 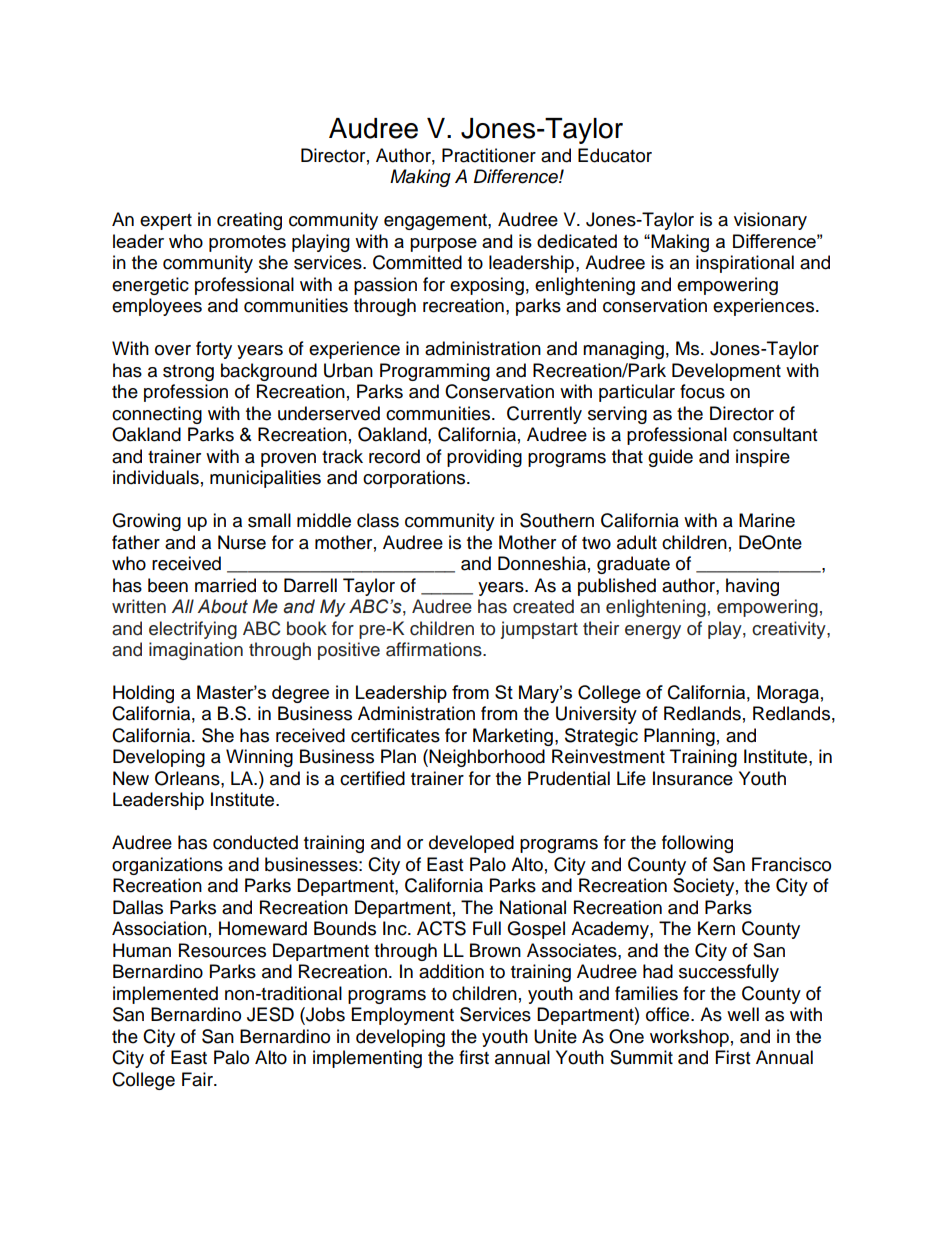 I want to click on Practitioner, so click(x=489, y=155).
